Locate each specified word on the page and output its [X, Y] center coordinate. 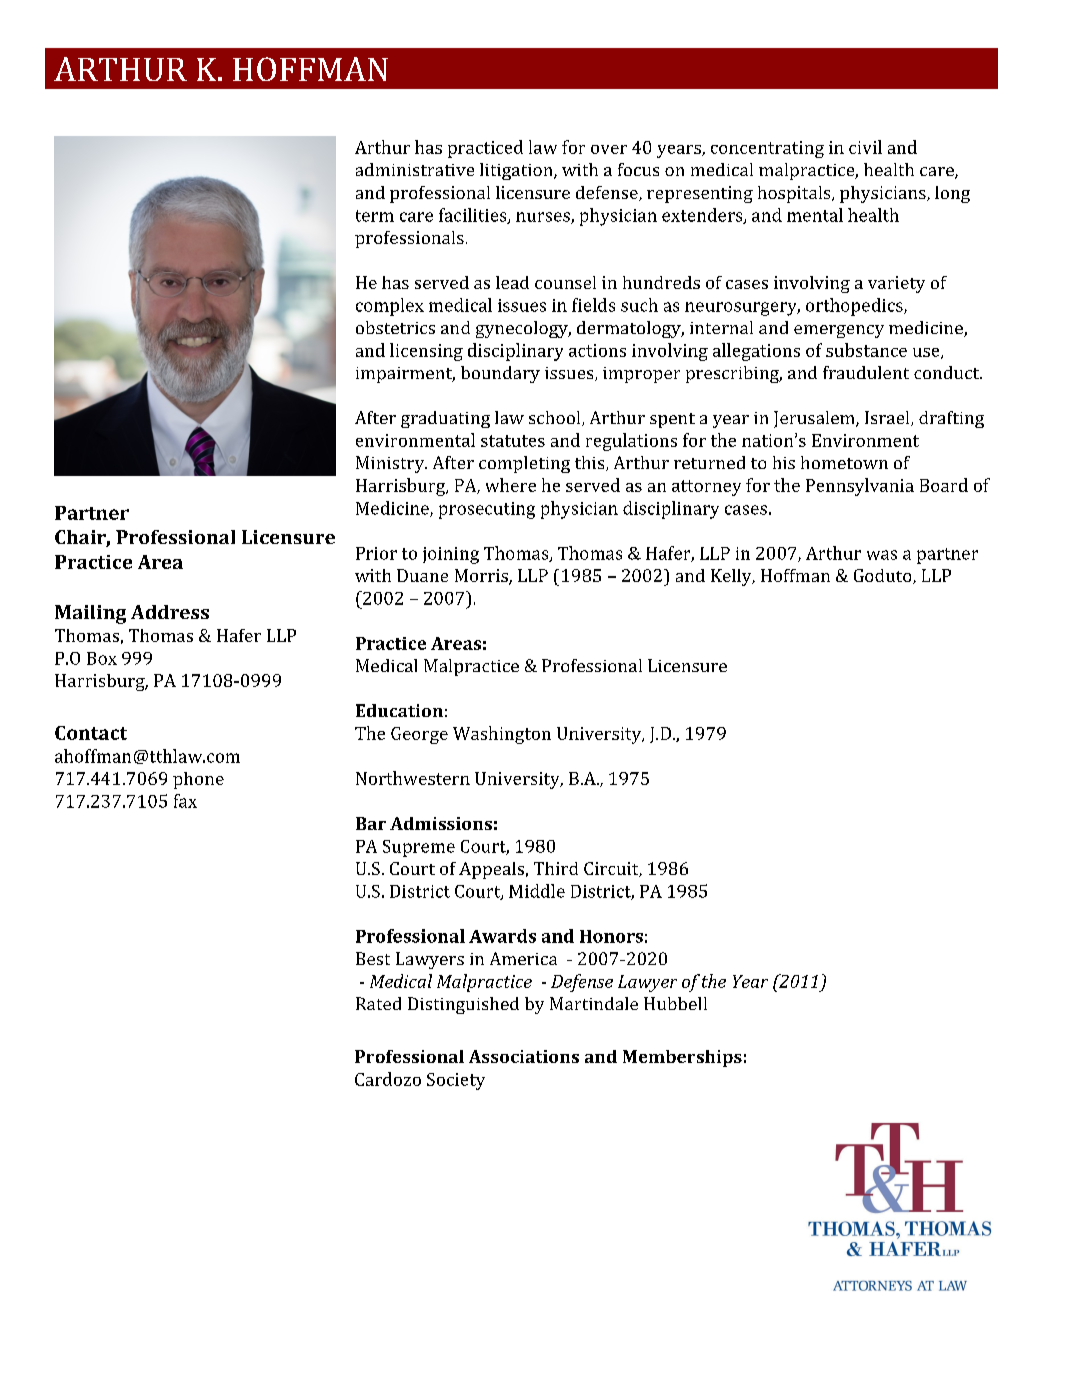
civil [865, 147]
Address [170, 612]
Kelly [732, 577]
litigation [517, 171]
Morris [482, 577]
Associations [524, 1056]
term [375, 216]
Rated [378, 1003]
